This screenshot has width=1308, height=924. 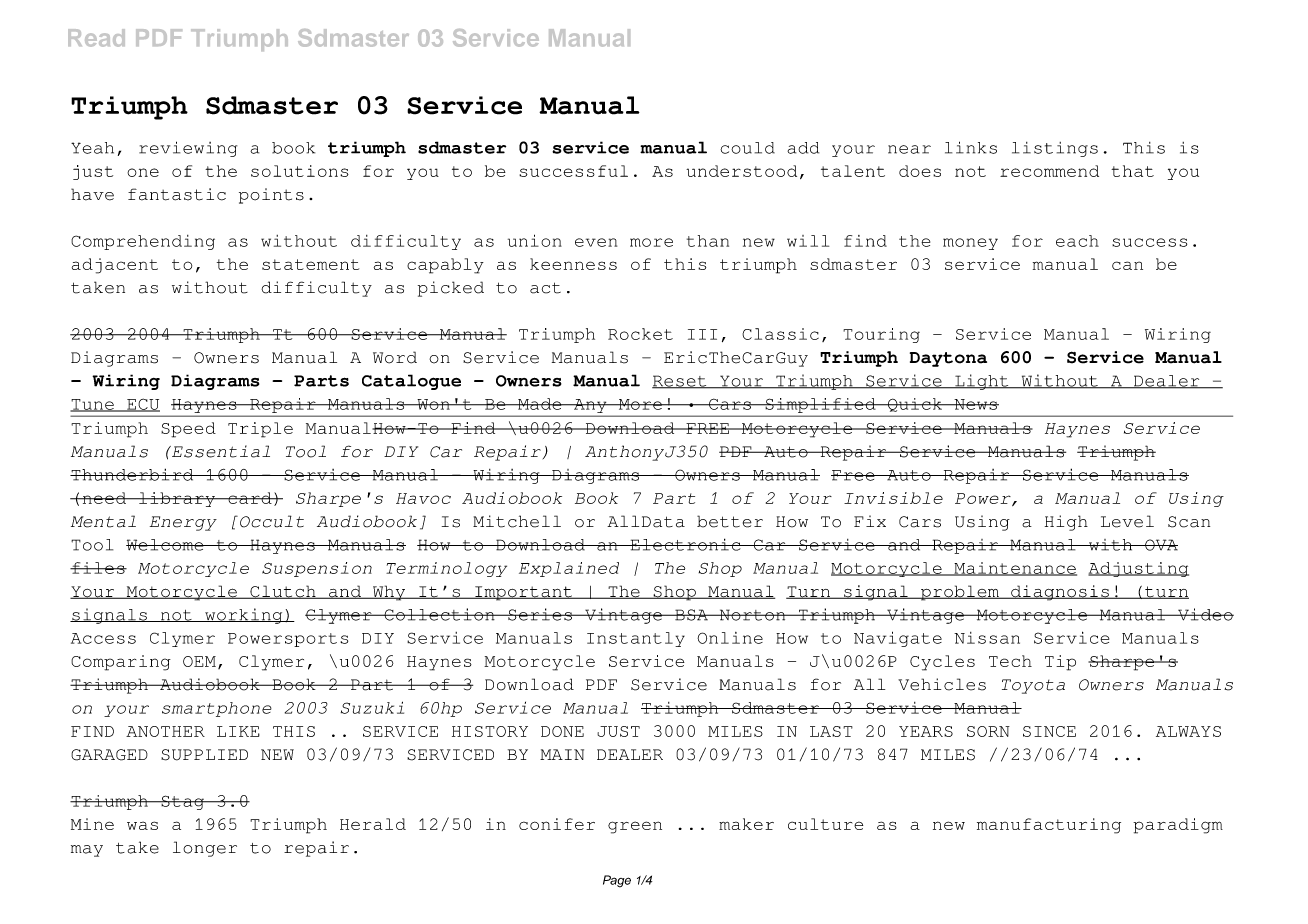 What do you see at coordinates (747, 148) in the screenshot?
I see `could` at bounding box center [747, 148].
